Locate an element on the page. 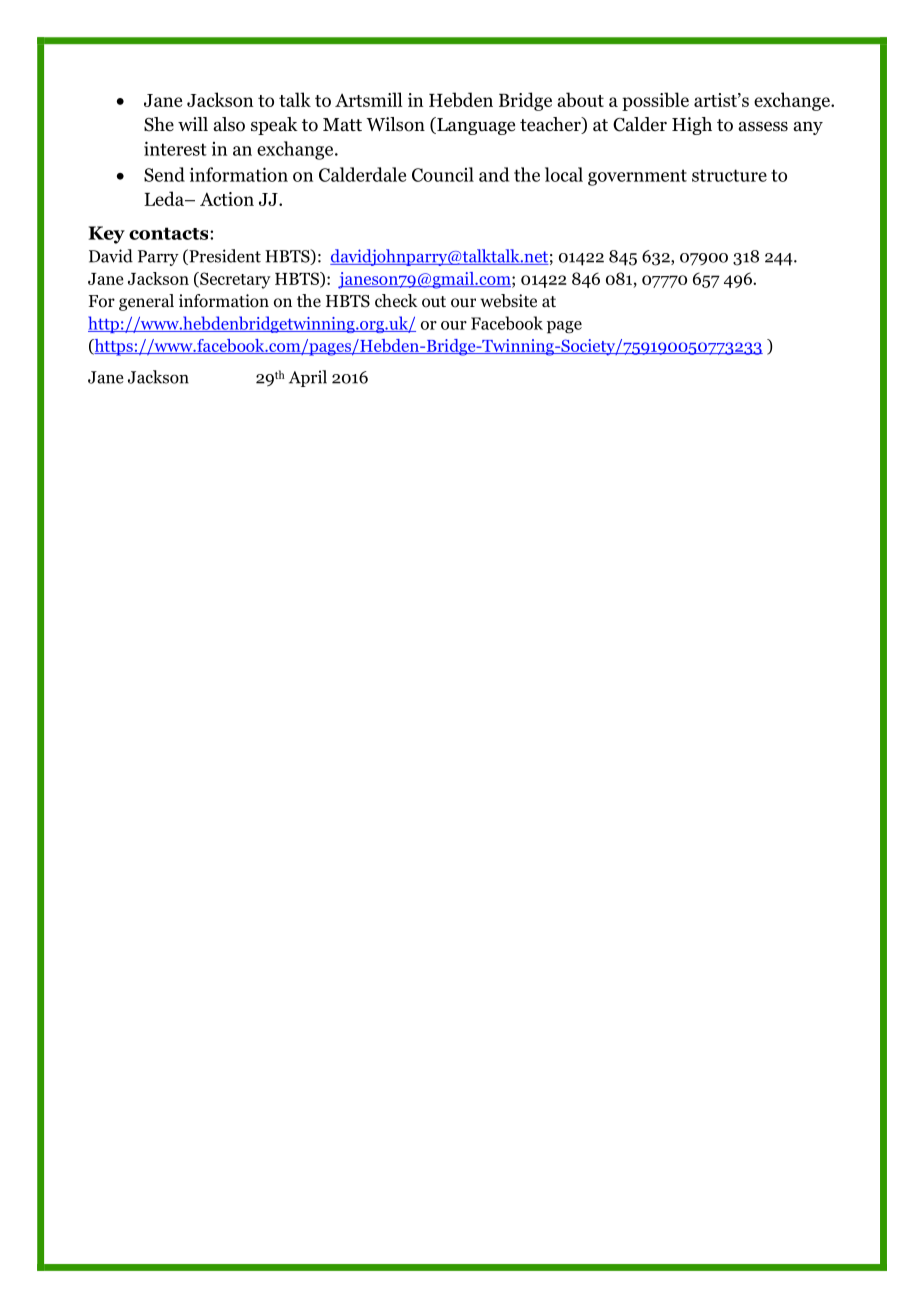 This image has width=924, height=1308. Leda is located at coordinates (165, 198).
